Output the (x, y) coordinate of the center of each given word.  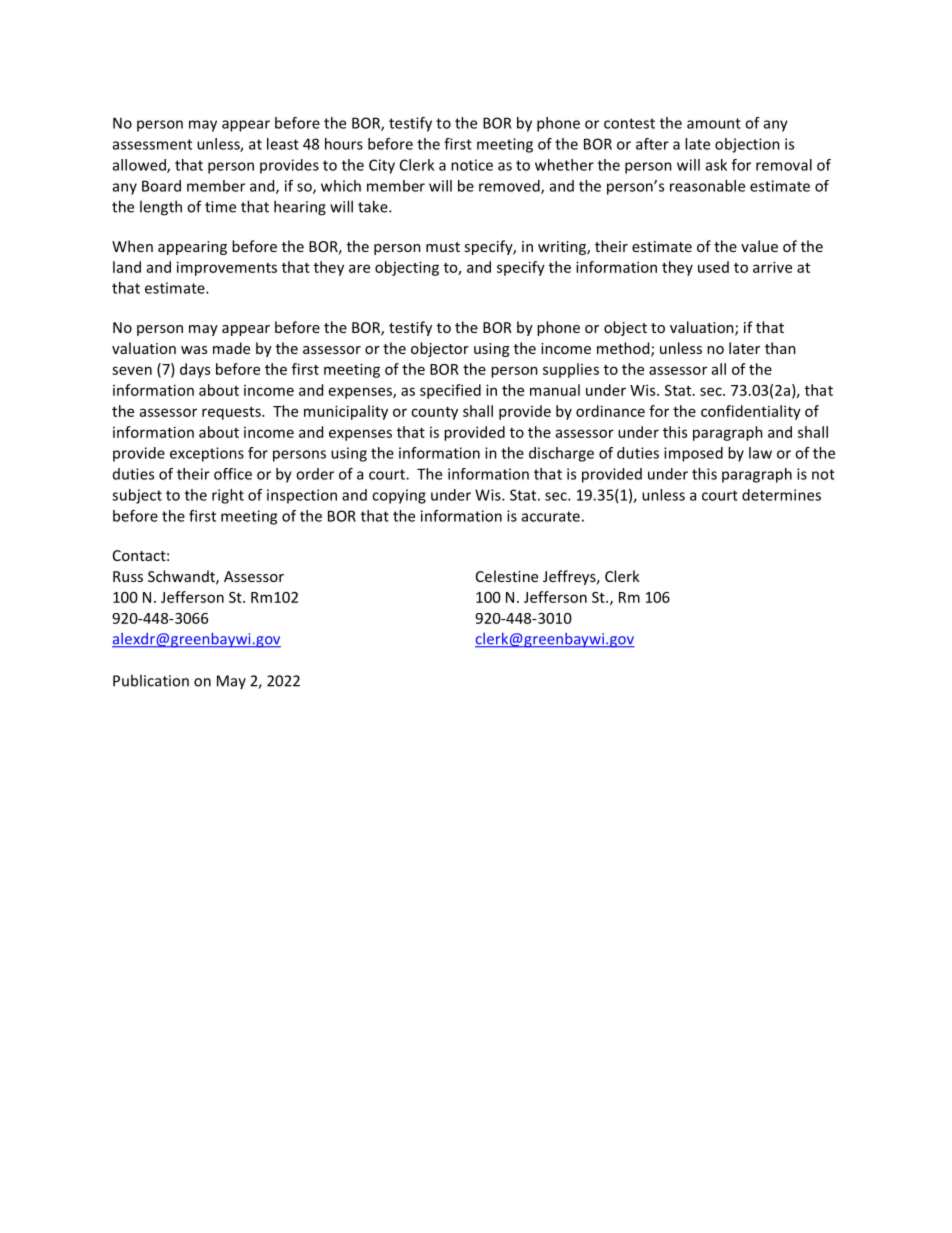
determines (781, 495)
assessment (152, 144)
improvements (227, 268)
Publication (151, 680)
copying (399, 496)
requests (232, 413)
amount (714, 123)
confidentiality (751, 412)
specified (450, 391)
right (228, 496)
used (713, 267)
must (443, 247)
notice (472, 165)
